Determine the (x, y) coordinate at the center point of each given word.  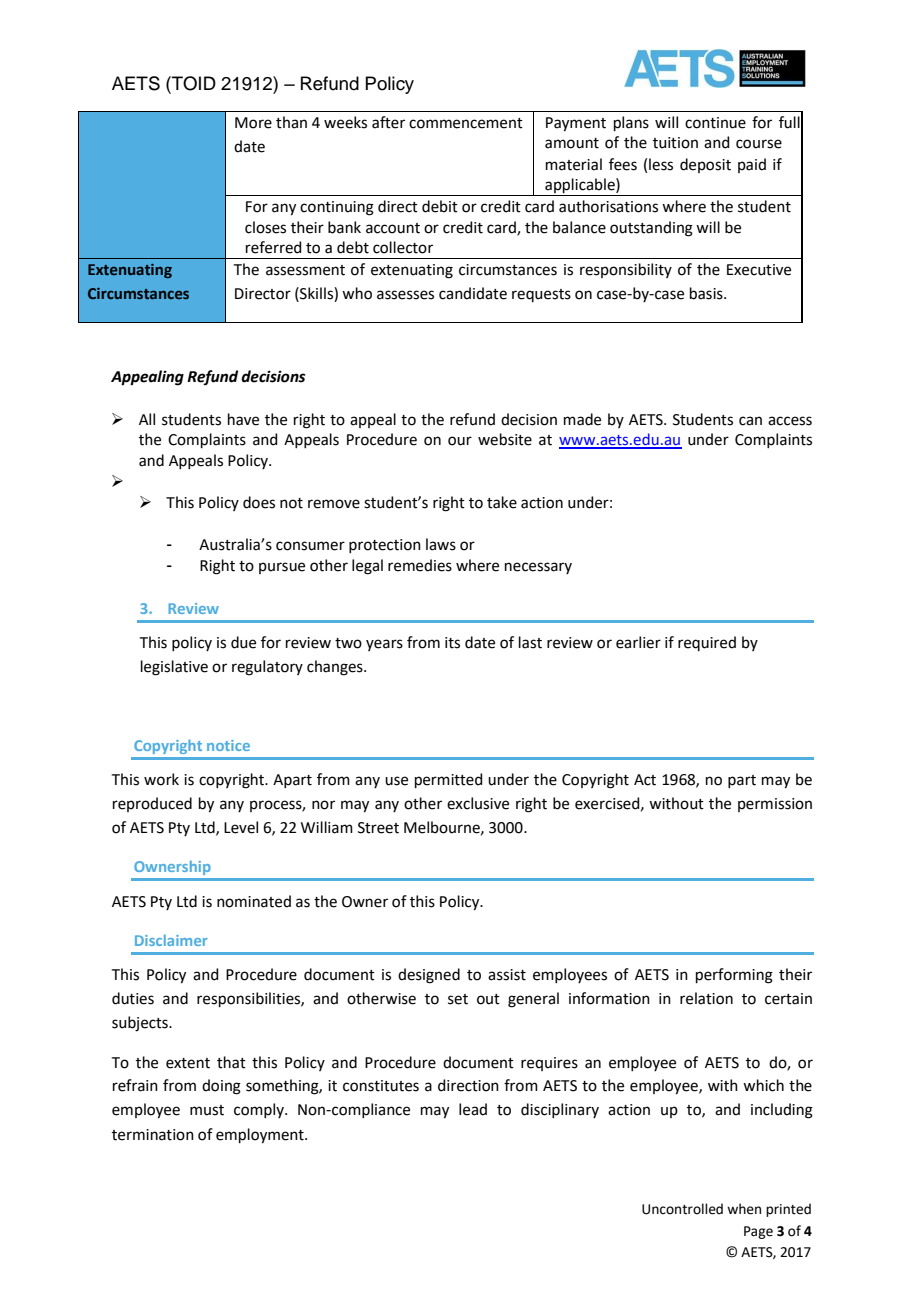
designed (429, 976)
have (243, 419)
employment (261, 1136)
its (452, 643)
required (707, 643)
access (790, 421)
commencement (466, 123)
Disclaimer (171, 940)
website (505, 439)
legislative (174, 668)
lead (473, 1109)
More (253, 123)
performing (734, 976)
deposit (705, 165)
